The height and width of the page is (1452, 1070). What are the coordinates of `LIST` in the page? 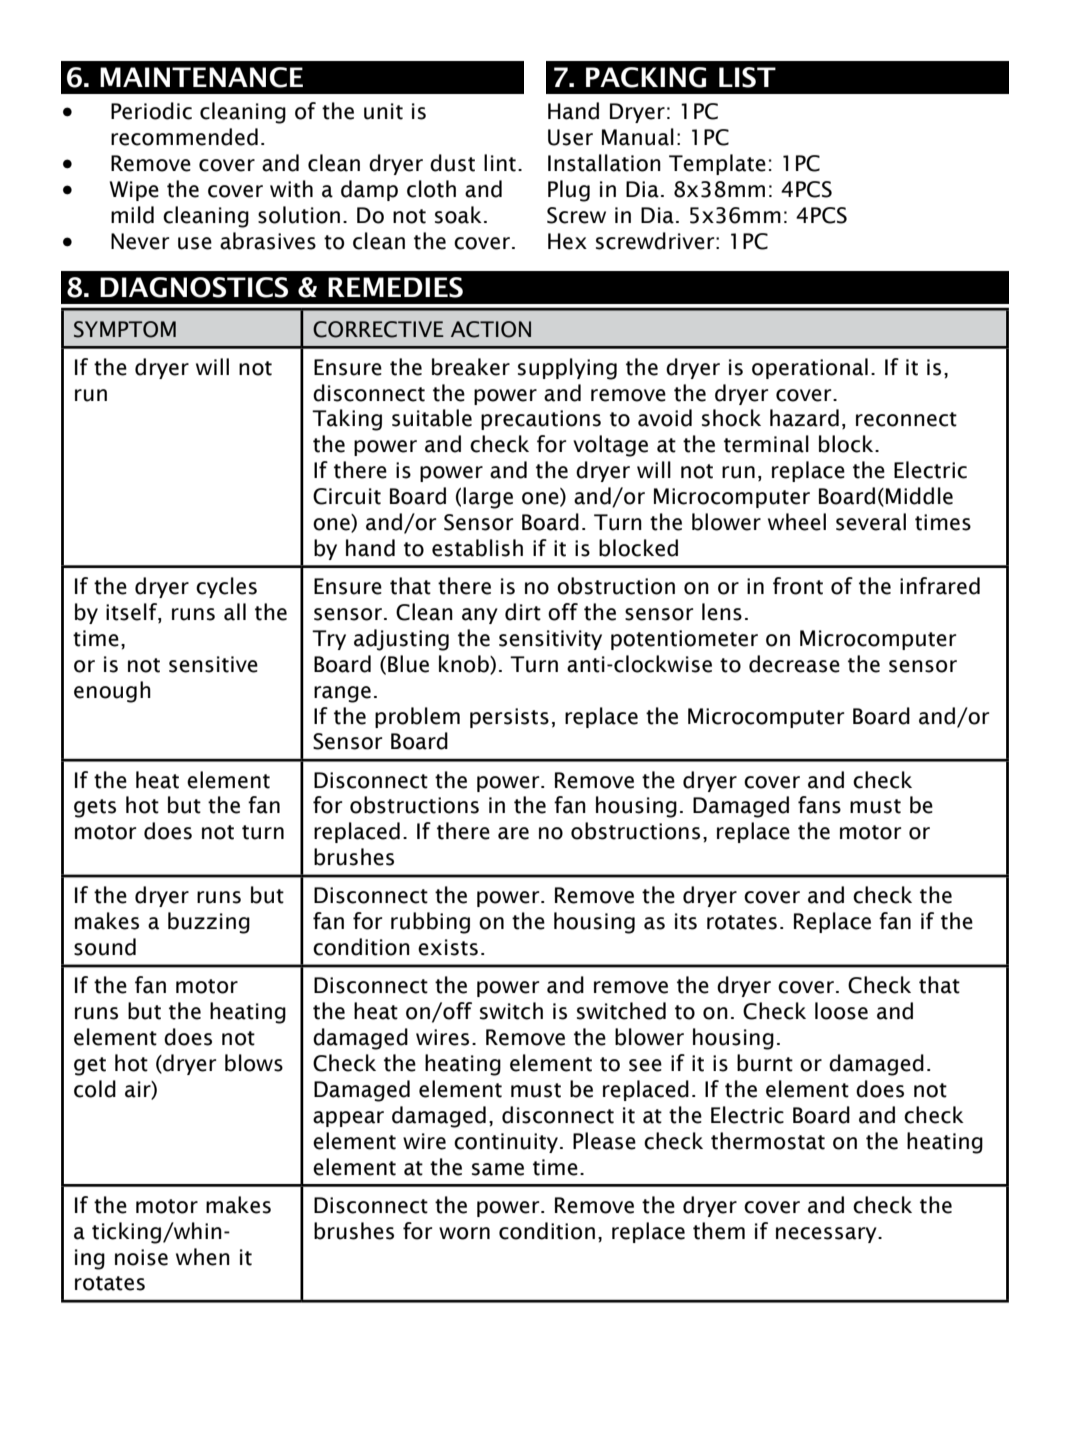 It's located at (747, 77).
